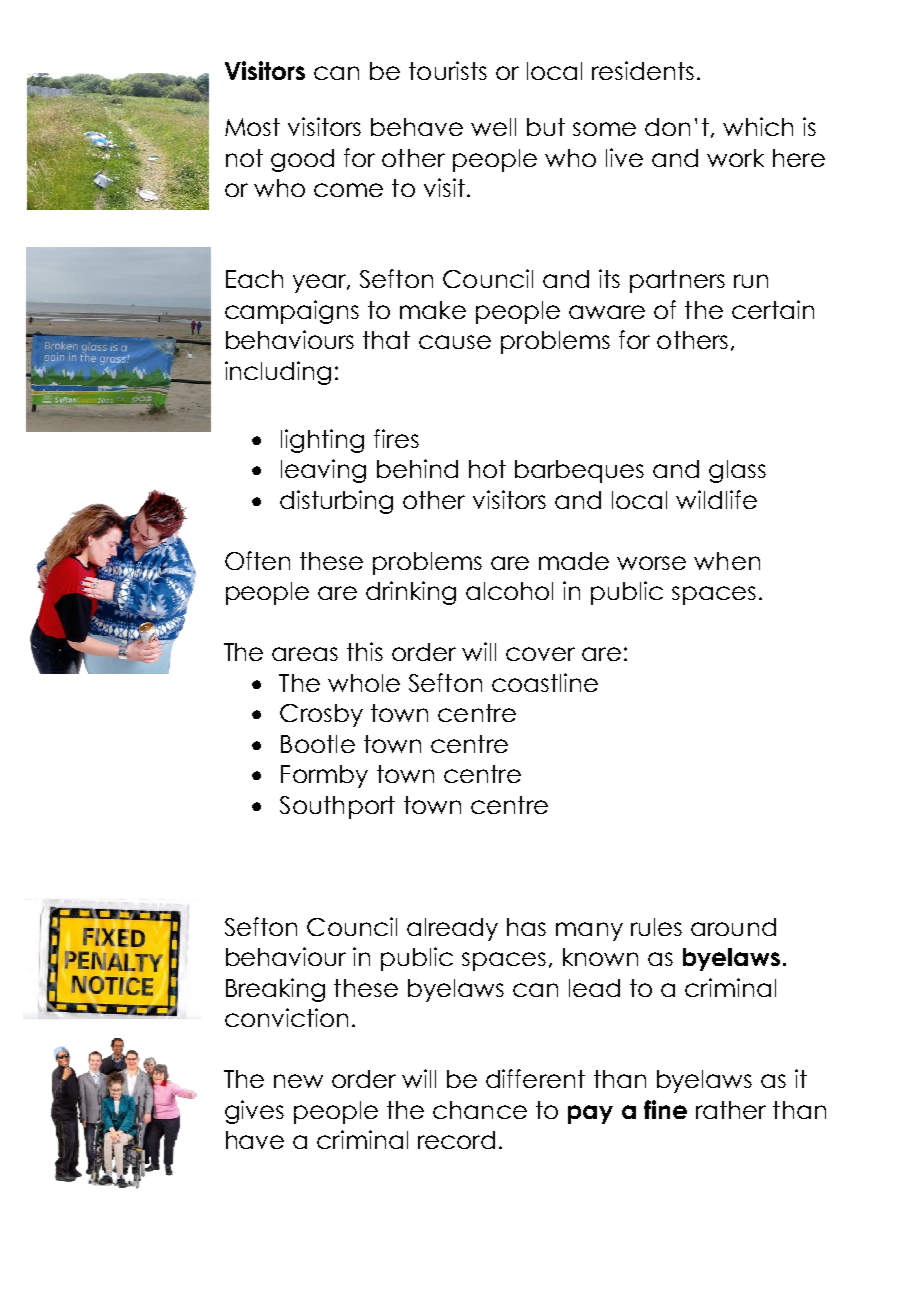  What do you see at coordinates (758, 126) in the document?
I see `which` at bounding box center [758, 126].
